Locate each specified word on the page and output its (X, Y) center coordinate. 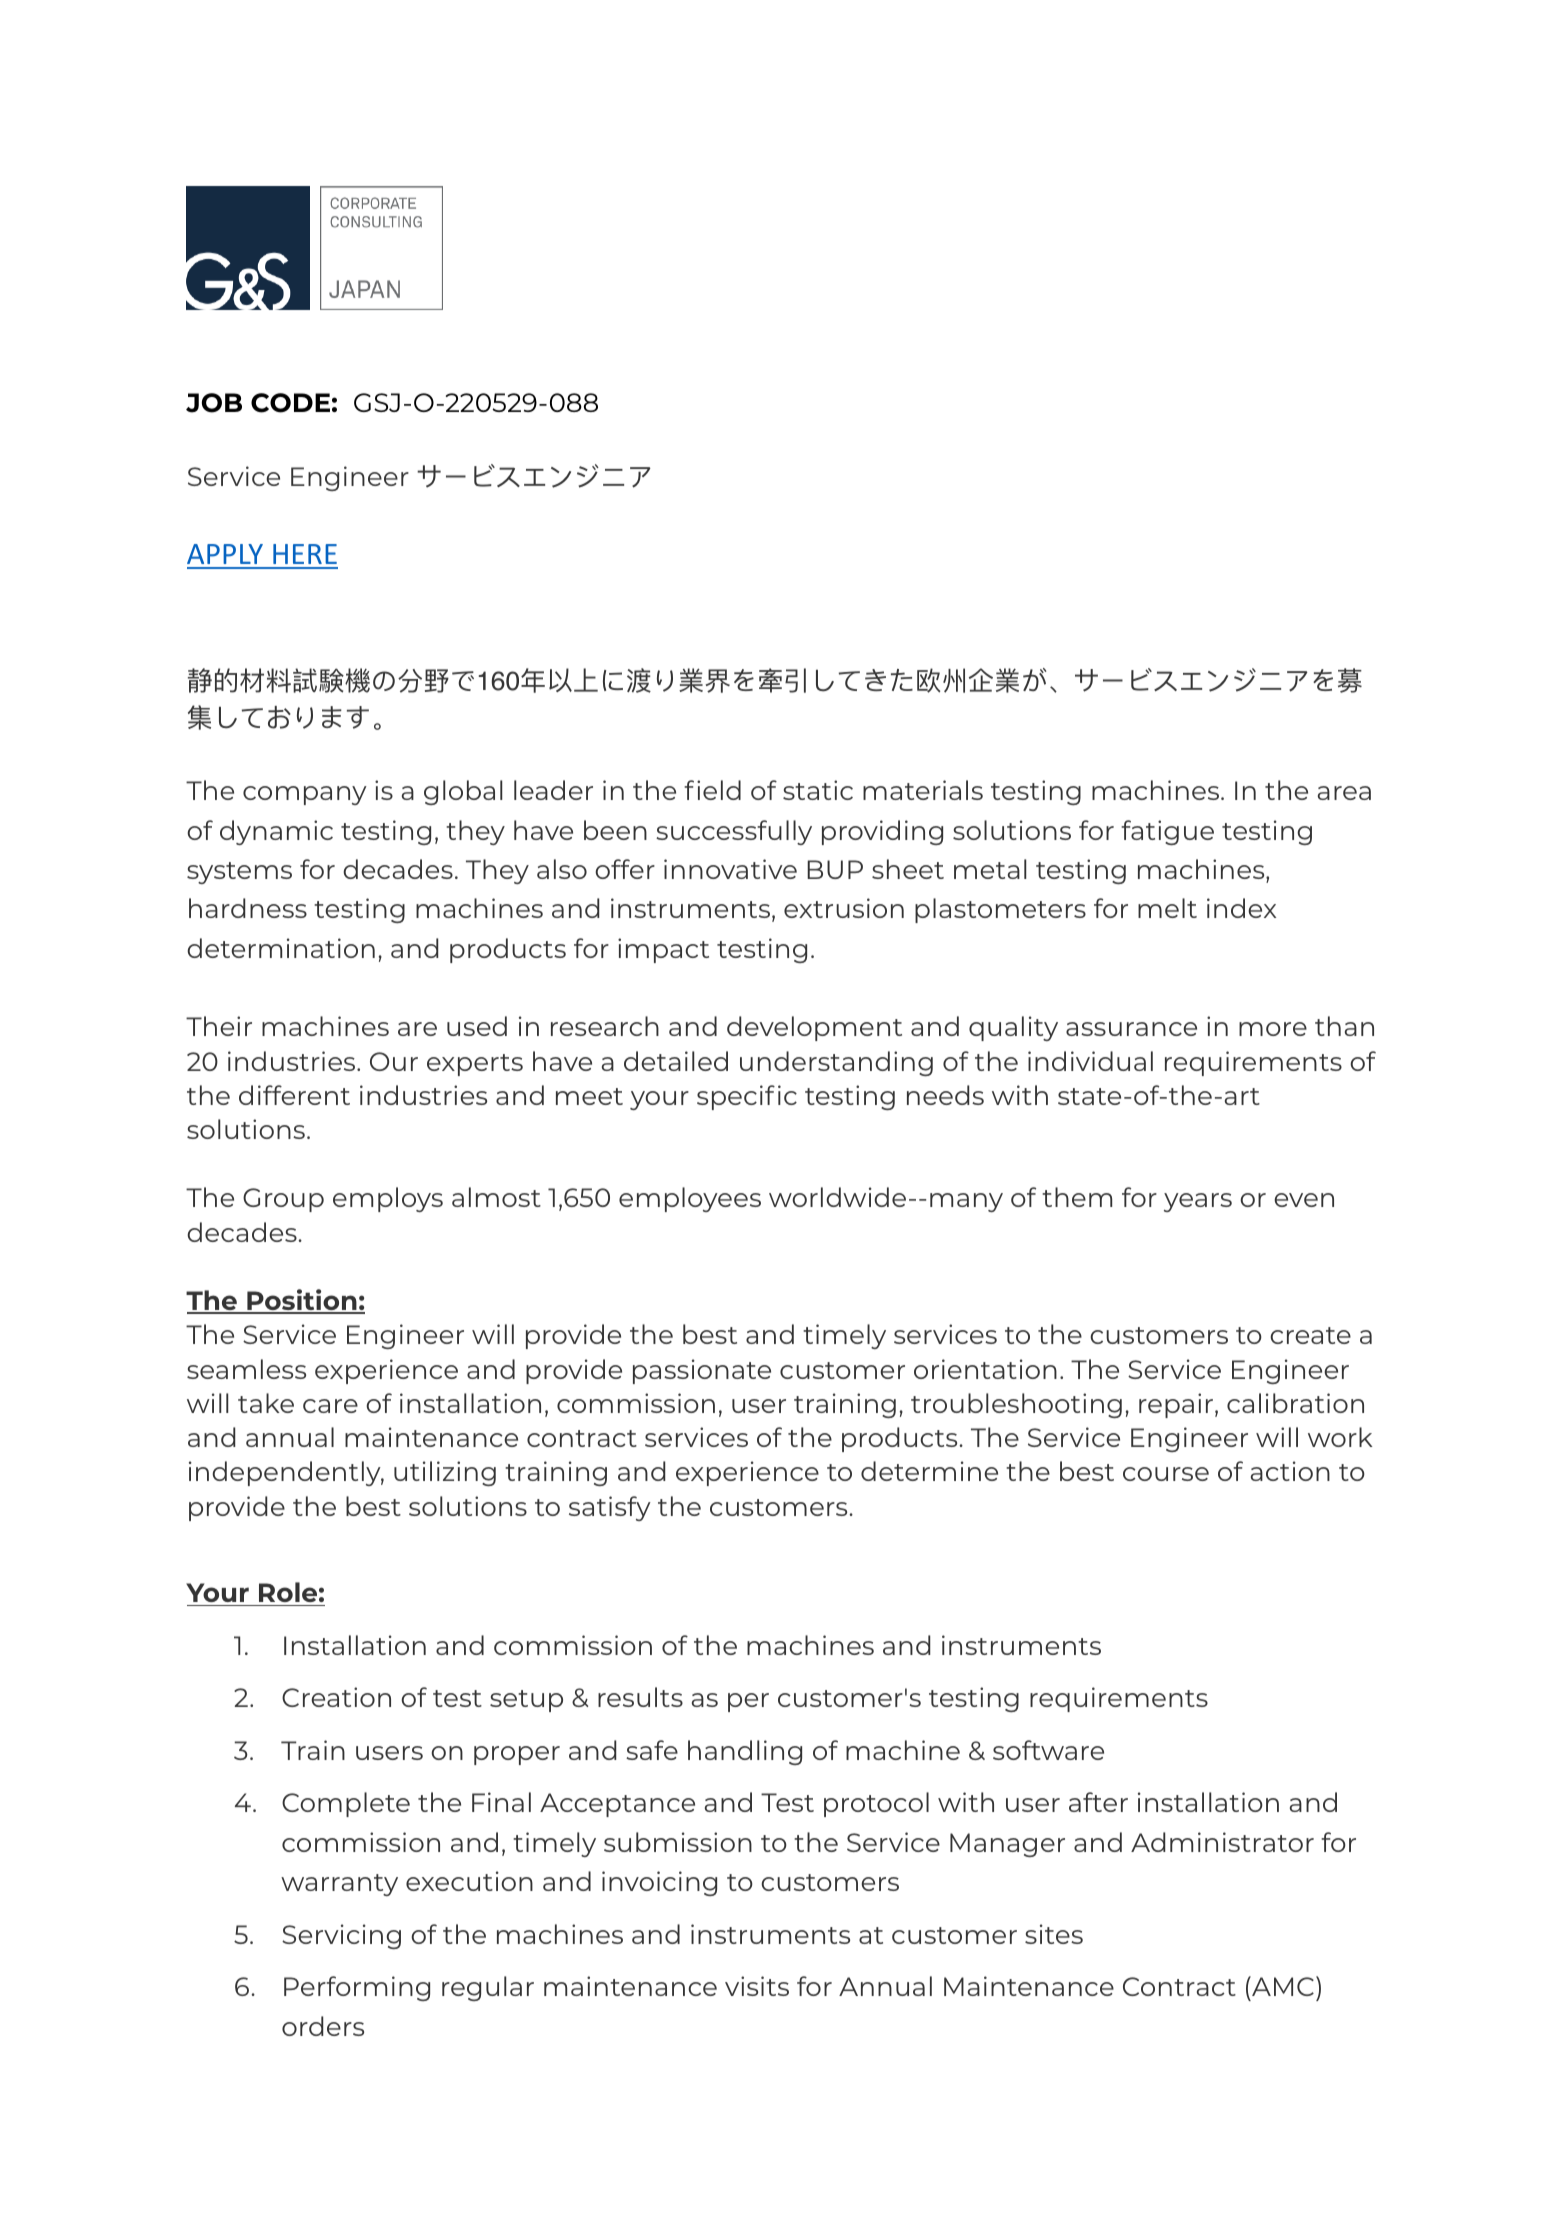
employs (388, 1199)
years (1198, 1202)
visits (757, 1986)
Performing (357, 1988)
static (818, 790)
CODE (290, 403)
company (305, 795)
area (1344, 793)
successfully (734, 832)
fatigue (1167, 832)
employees (690, 1199)
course (1166, 1474)
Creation (336, 1697)
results (640, 1697)
